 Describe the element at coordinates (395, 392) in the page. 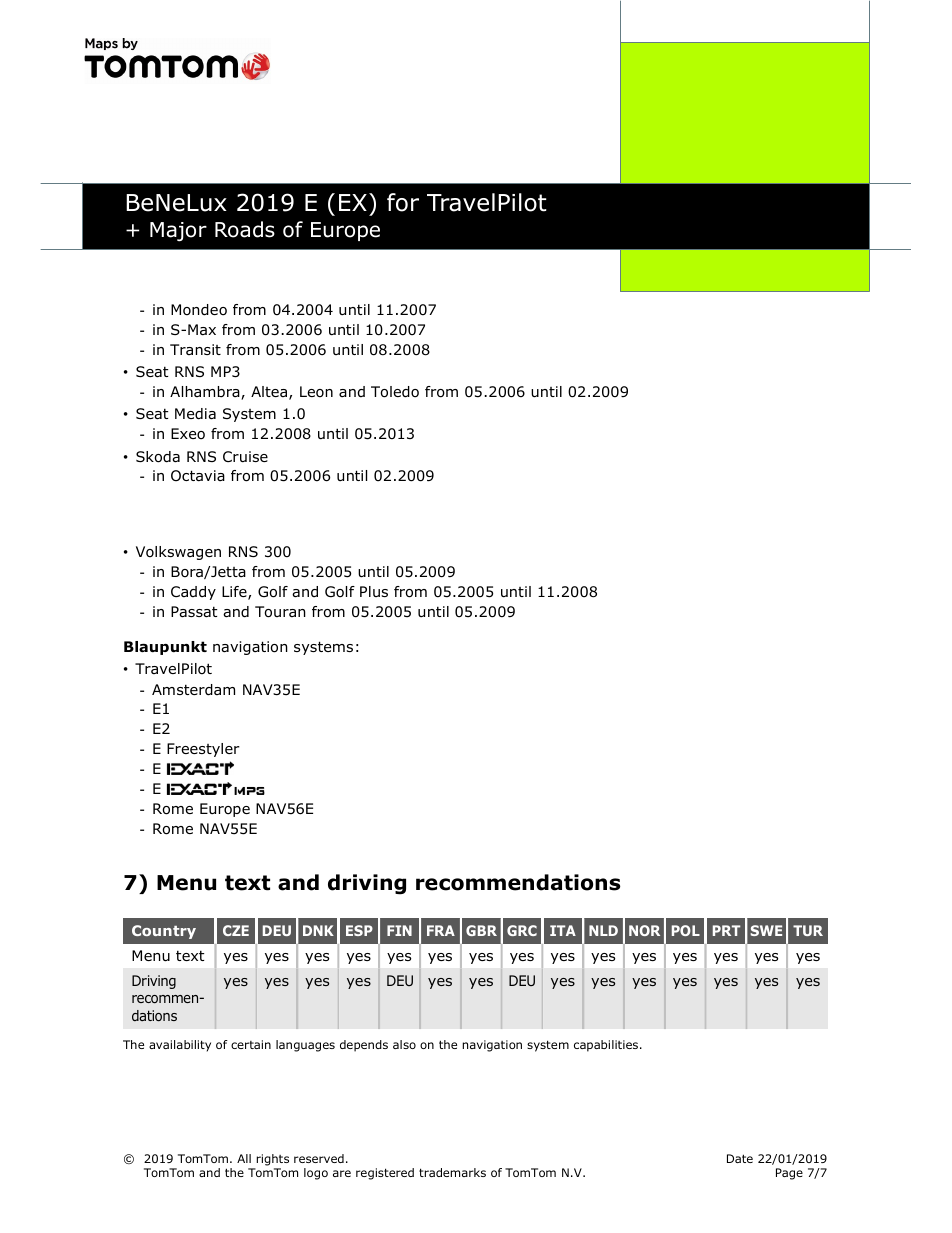

I see `Toledo` at that location.
